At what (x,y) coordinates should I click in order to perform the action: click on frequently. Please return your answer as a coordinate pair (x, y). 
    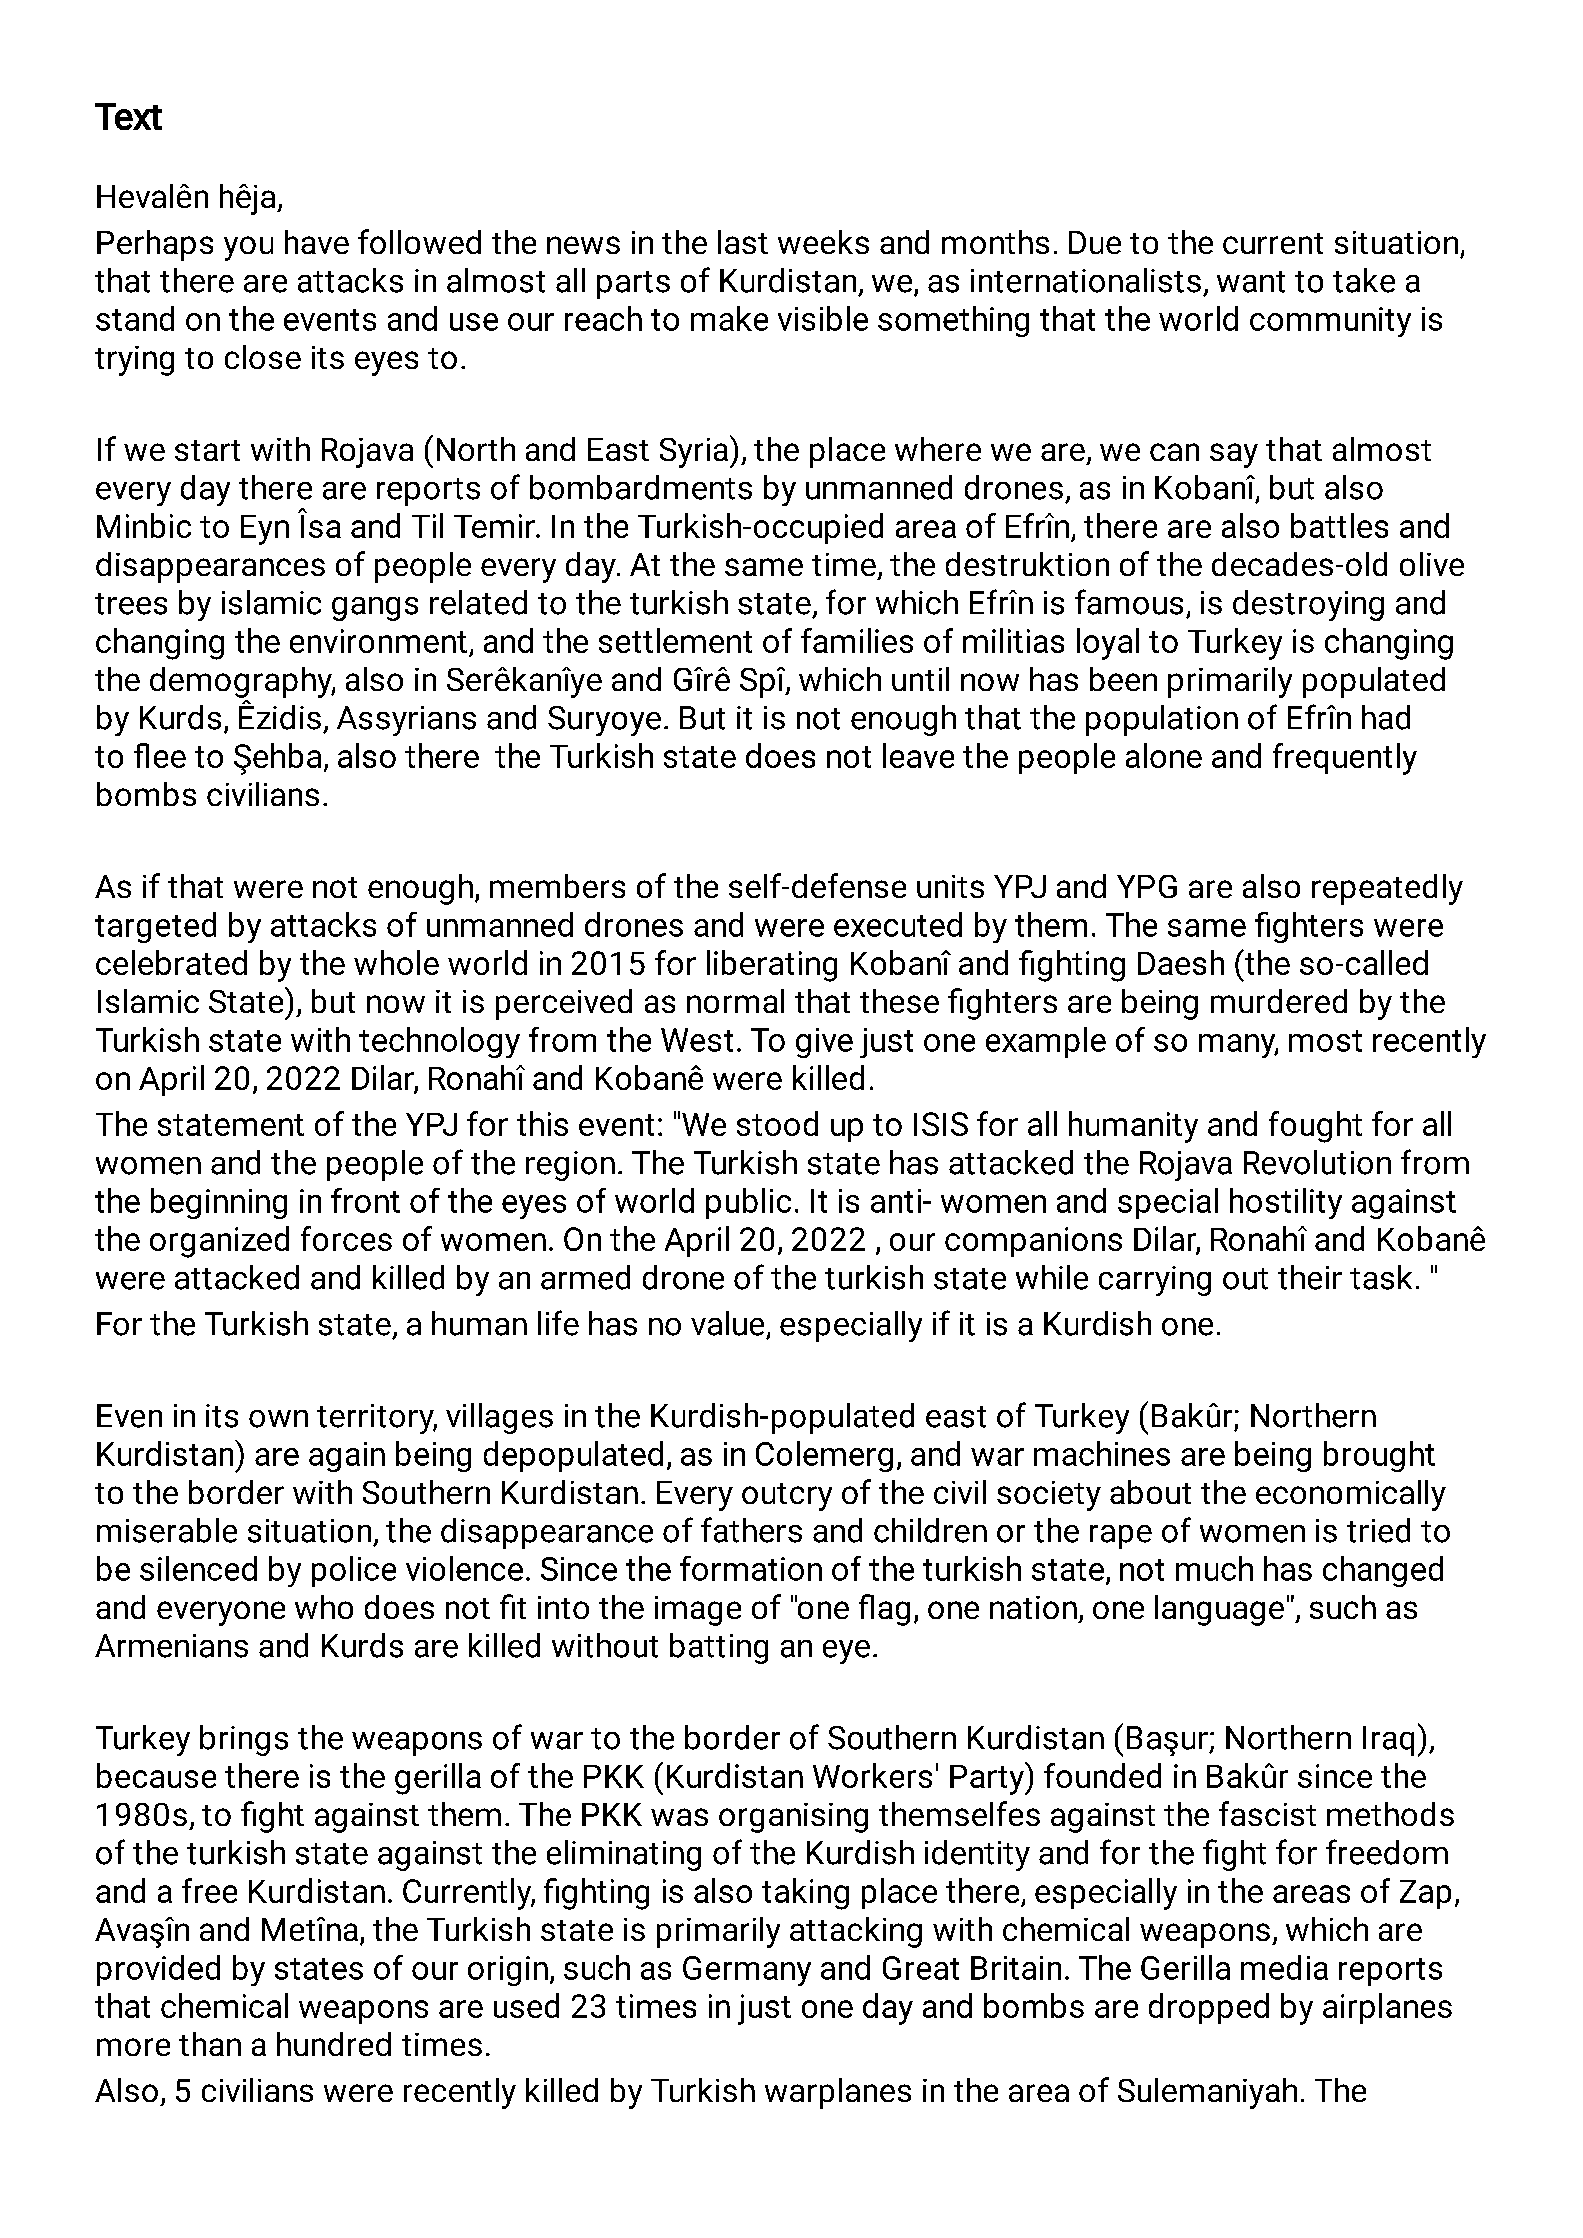
    Looking at the image, I should click on (1345, 759).
